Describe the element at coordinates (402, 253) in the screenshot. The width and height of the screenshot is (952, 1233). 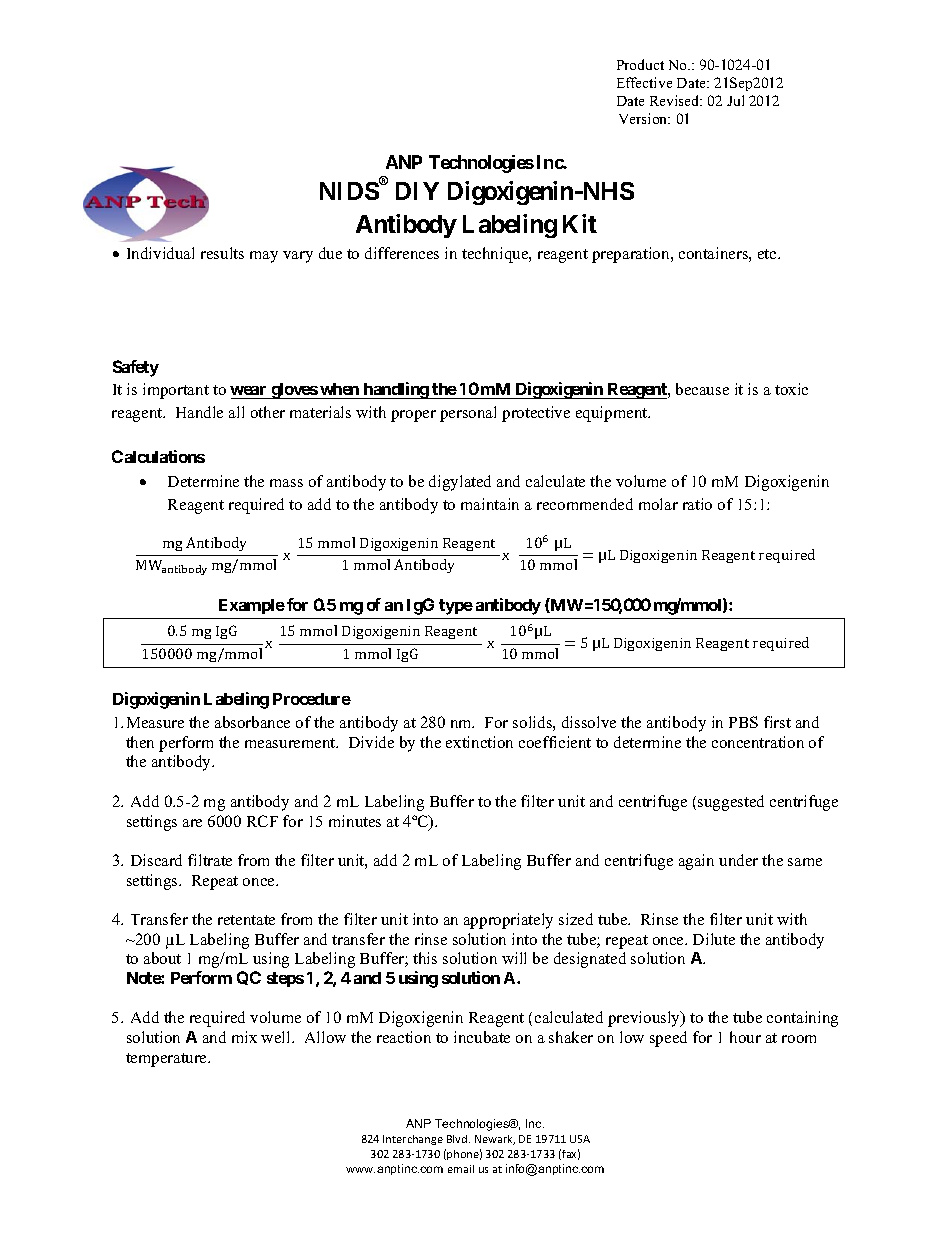
I see `differences` at that location.
